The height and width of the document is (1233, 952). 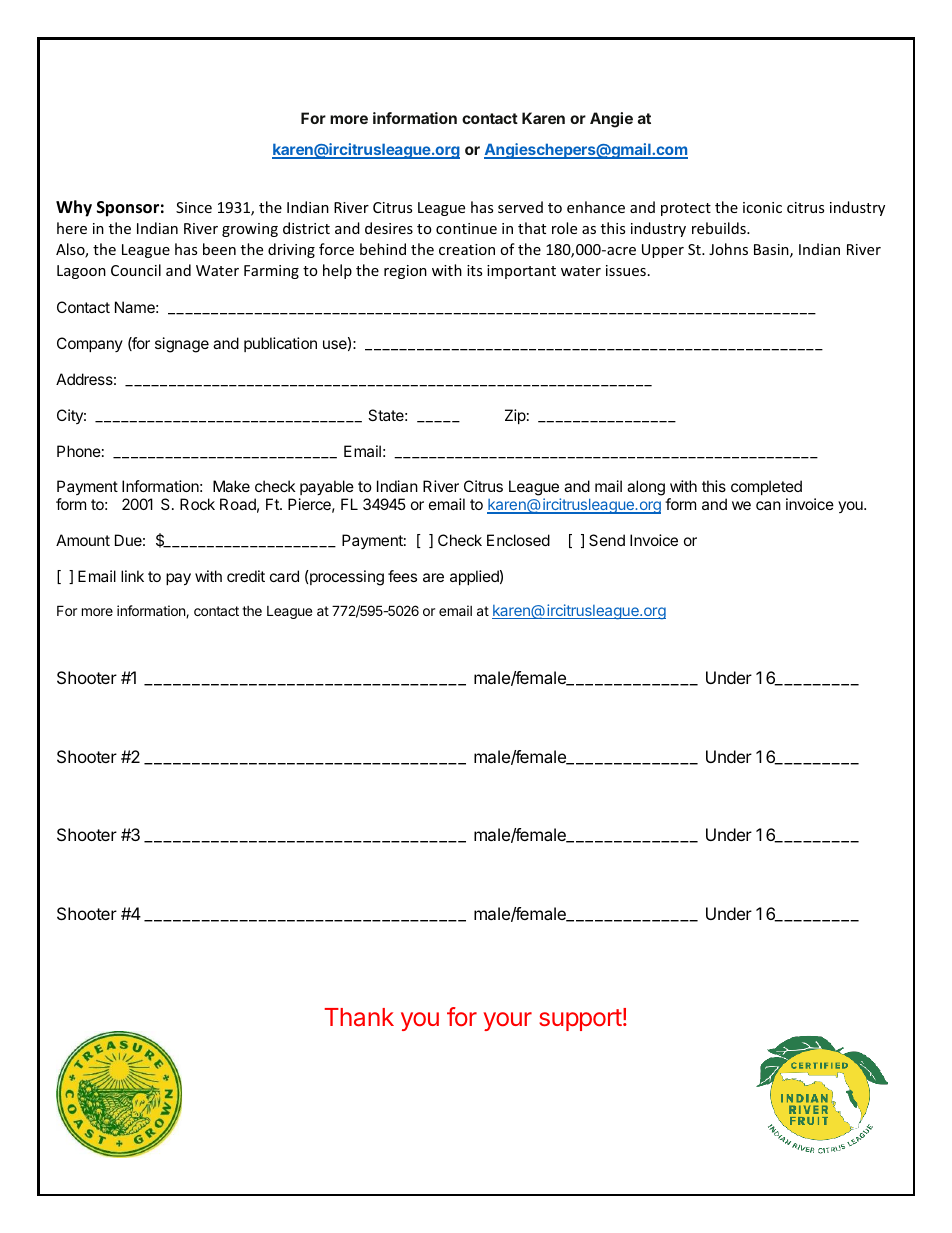 I want to click on Since, so click(x=194, y=207).
